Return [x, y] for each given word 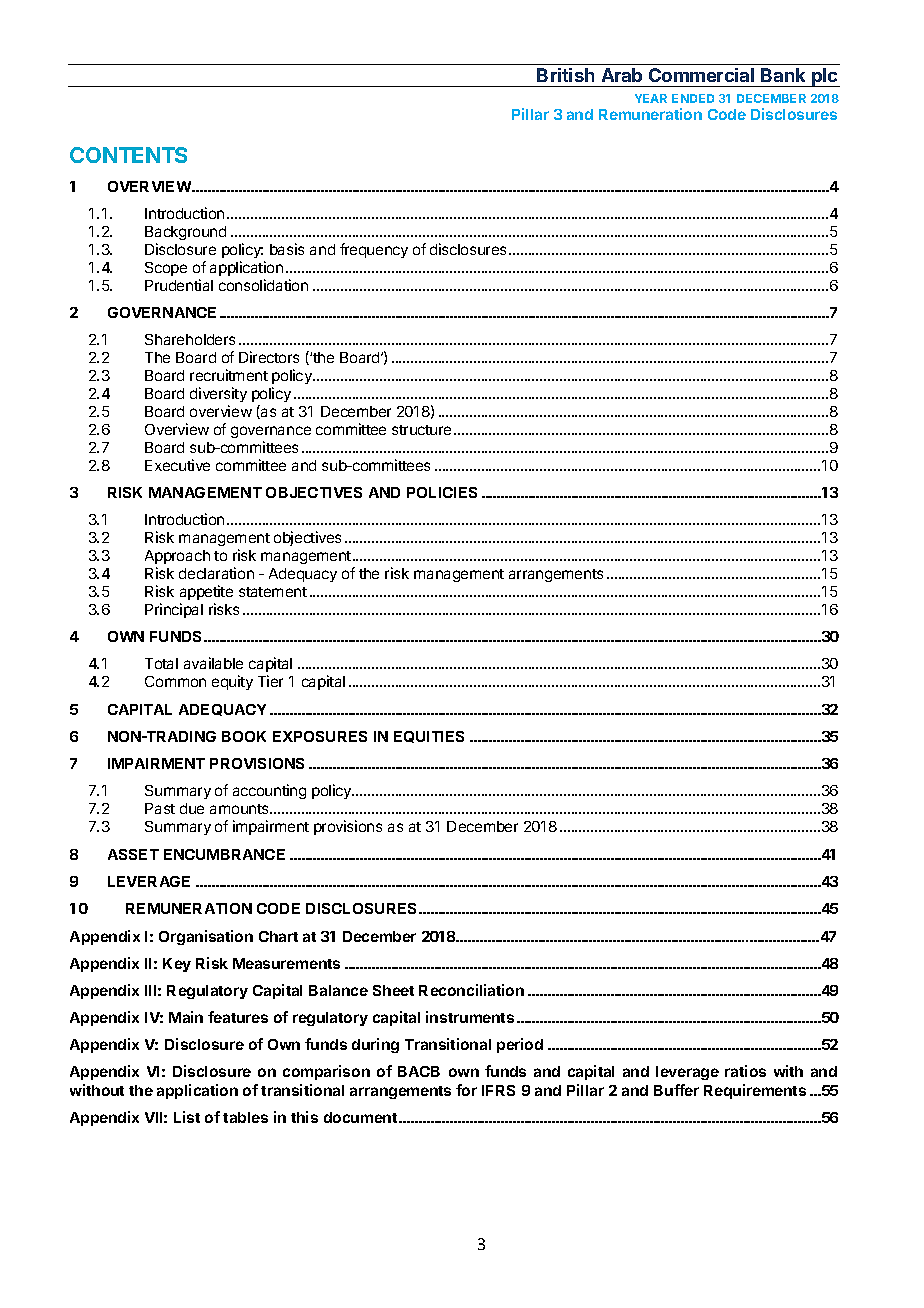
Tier [270, 681]
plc [825, 77]
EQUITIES [429, 737]
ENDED [693, 98]
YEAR [651, 98]
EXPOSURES [320, 736]
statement [273, 592]
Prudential [179, 285]
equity [232, 682]
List [187, 1117]
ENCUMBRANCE [224, 854]
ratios [745, 1071]
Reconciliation [471, 990]
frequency [374, 250]
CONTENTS [128, 155]
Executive [177, 465]
